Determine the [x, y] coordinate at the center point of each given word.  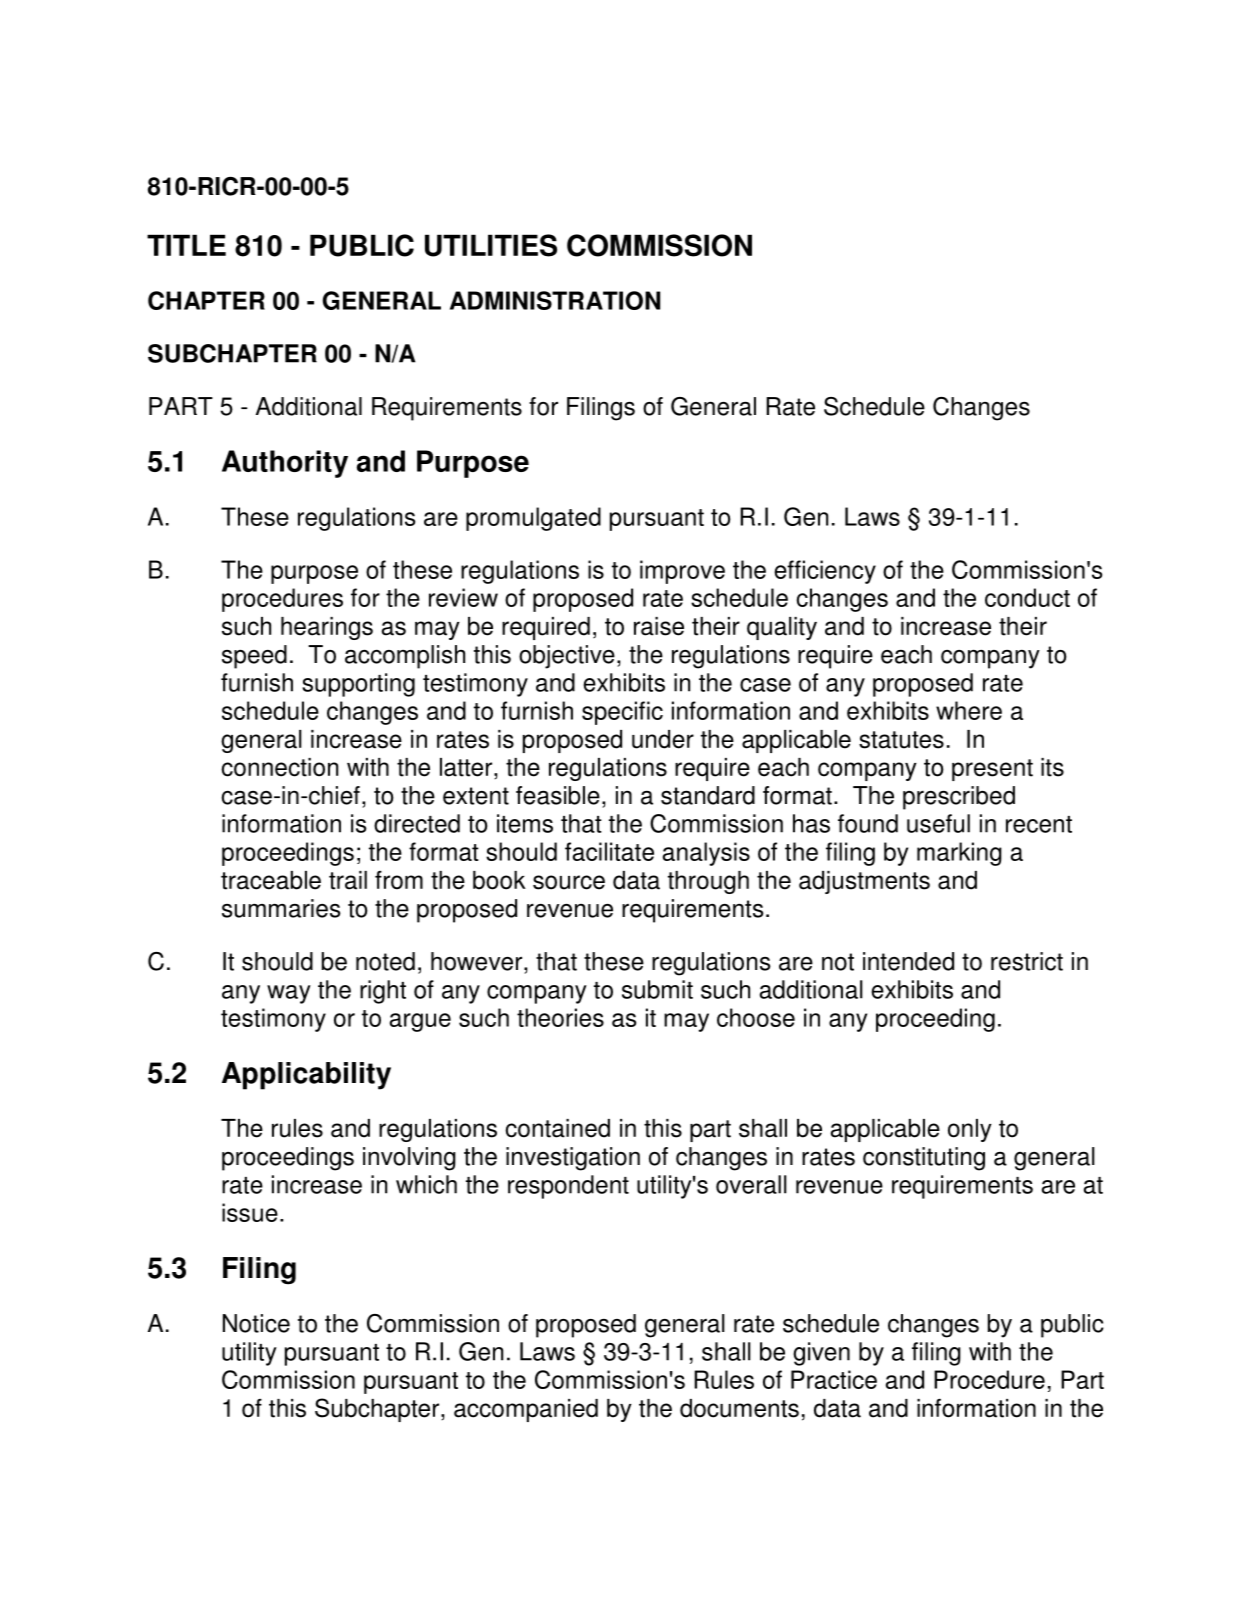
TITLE [186, 245]
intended [908, 961]
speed [254, 657]
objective [567, 657]
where [969, 710]
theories [560, 1017]
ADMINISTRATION [555, 300]
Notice [256, 1323]
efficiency [825, 572]
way [289, 994]
